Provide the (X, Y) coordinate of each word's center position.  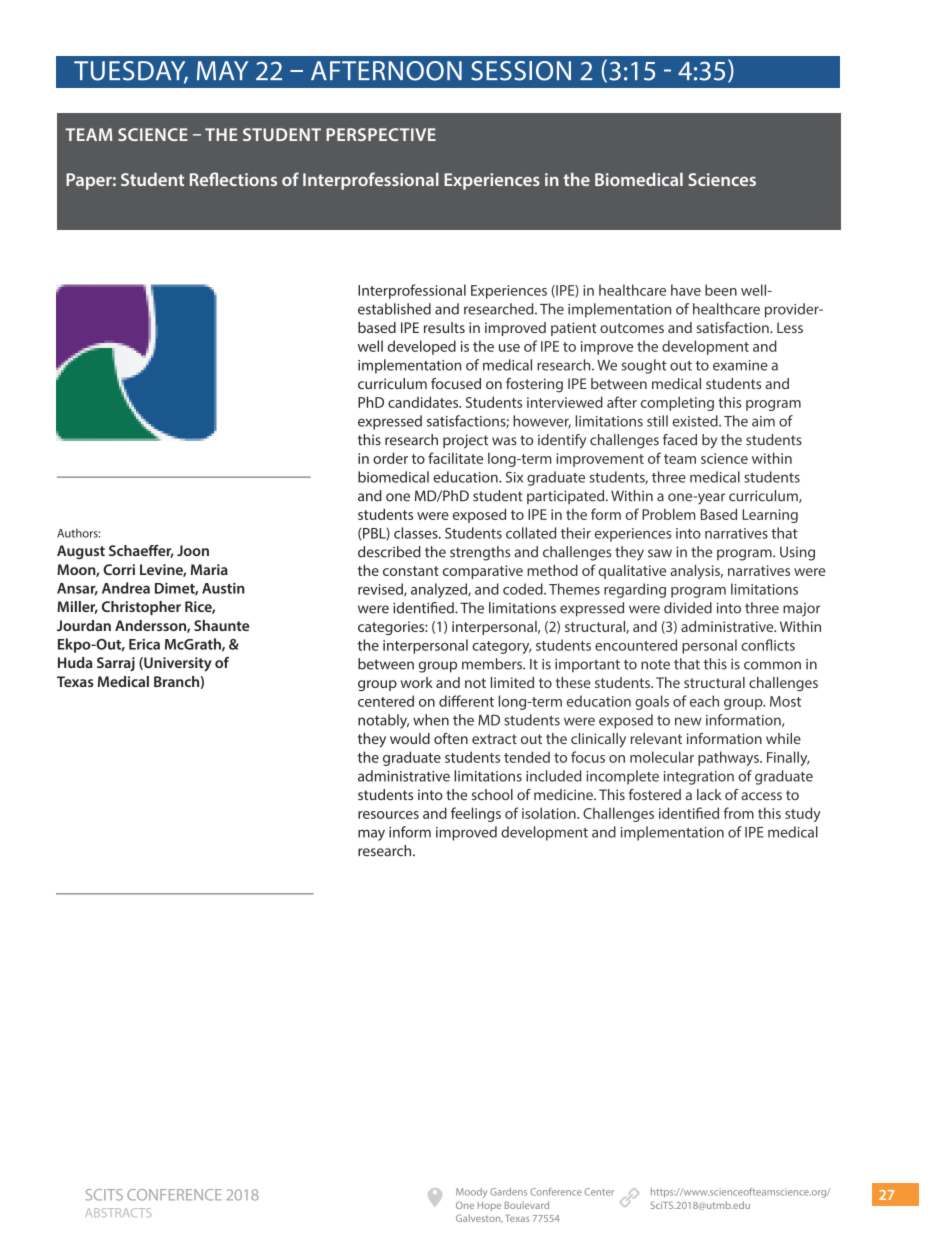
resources (388, 815)
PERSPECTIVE (381, 134)
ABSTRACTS (118, 1212)
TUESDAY (131, 72)
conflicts (768, 645)
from (738, 813)
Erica (144, 644)
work (417, 682)
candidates (424, 402)
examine (740, 365)
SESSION (521, 71)
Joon (193, 550)
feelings (476, 814)
